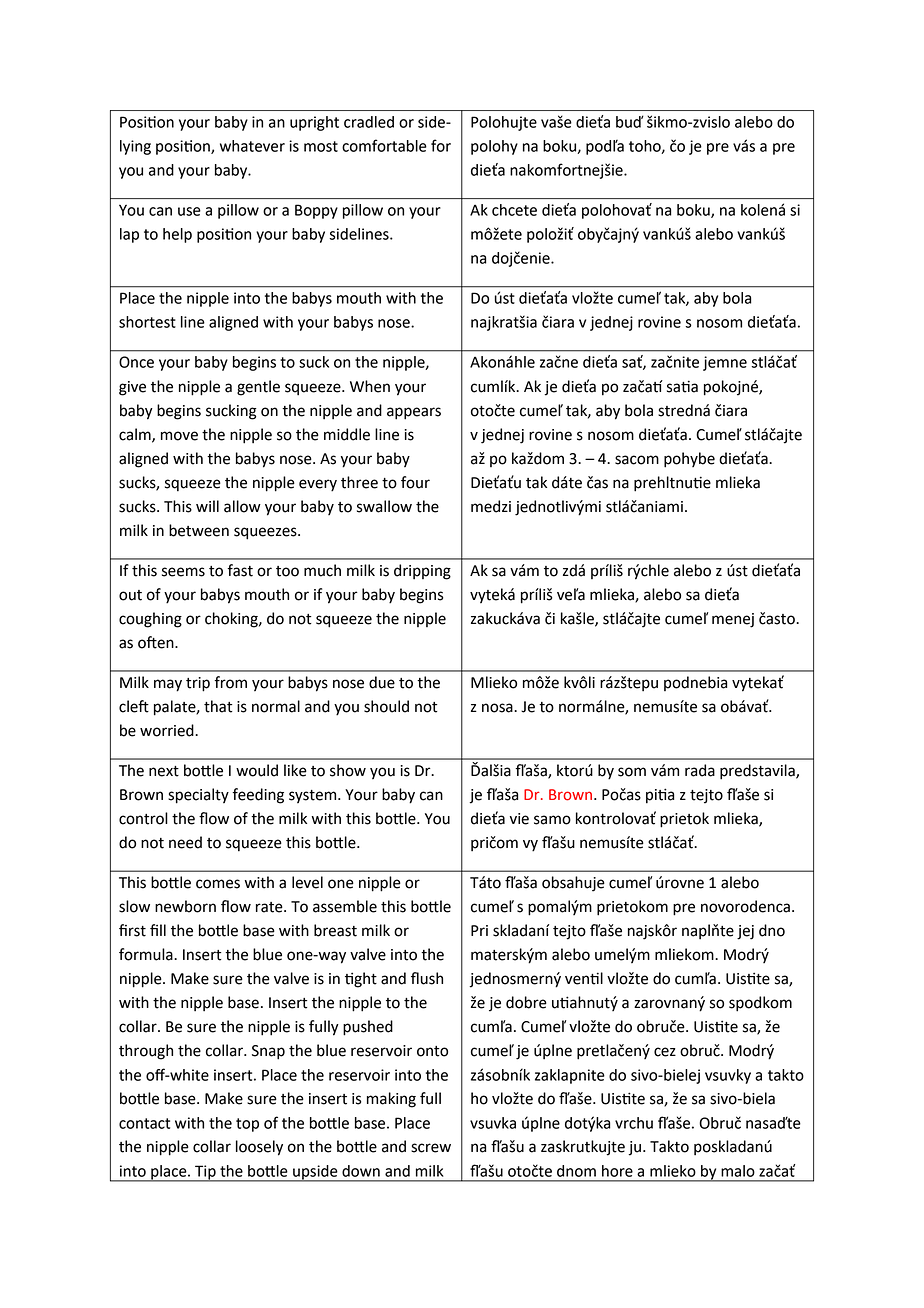 This screenshot has width=924, height=1308. Describe the element at coordinates (431, 1148) in the screenshot. I see `screw` at that location.
